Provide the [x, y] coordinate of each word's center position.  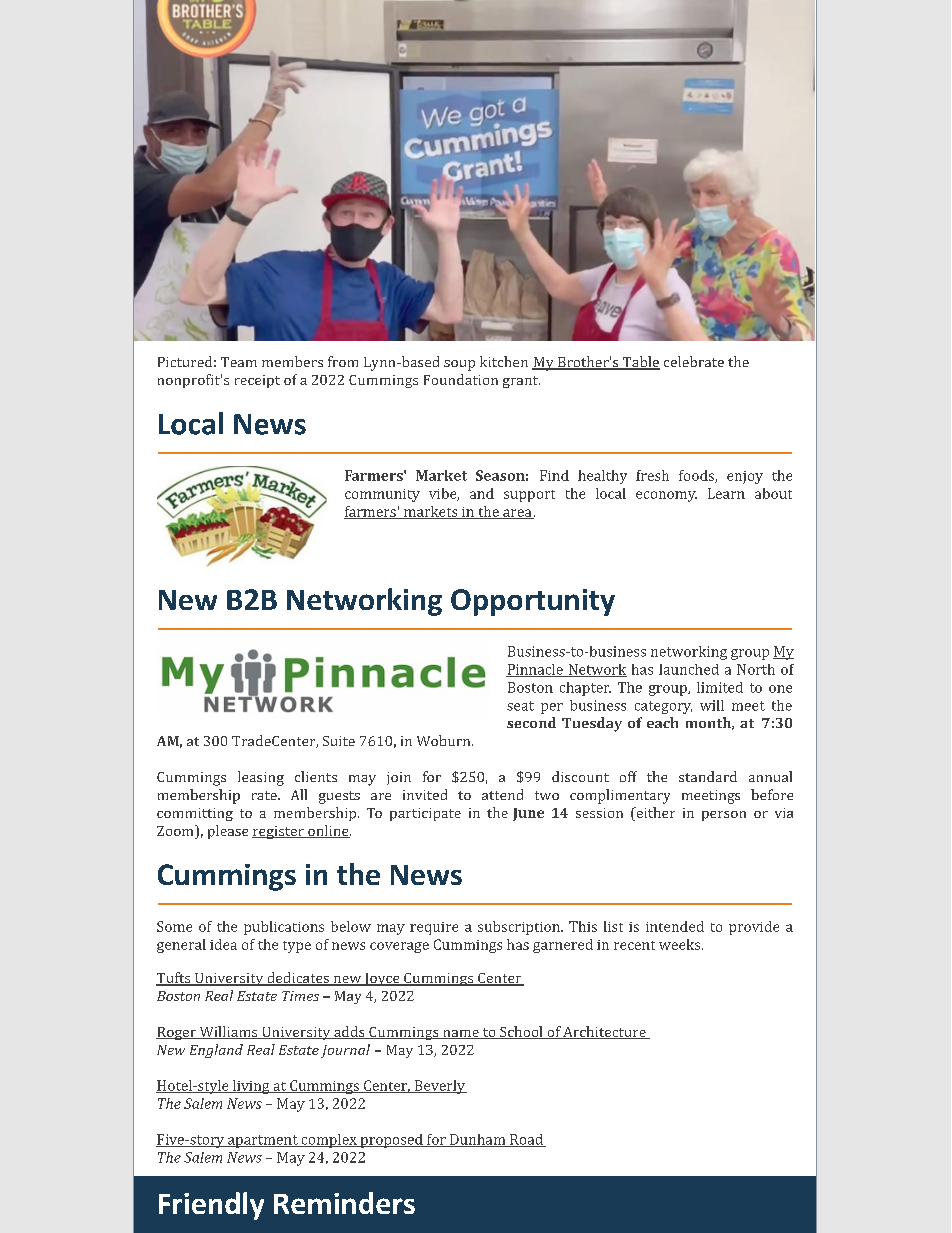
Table [640, 363]
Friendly [211, 1206]
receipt [257, 381]
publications [284, 928]
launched [689, 669]
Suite [339, 741]
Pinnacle [535, 670]
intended [675, 926]
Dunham [478, 1140]
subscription [520, 928]
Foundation [461, 379]
